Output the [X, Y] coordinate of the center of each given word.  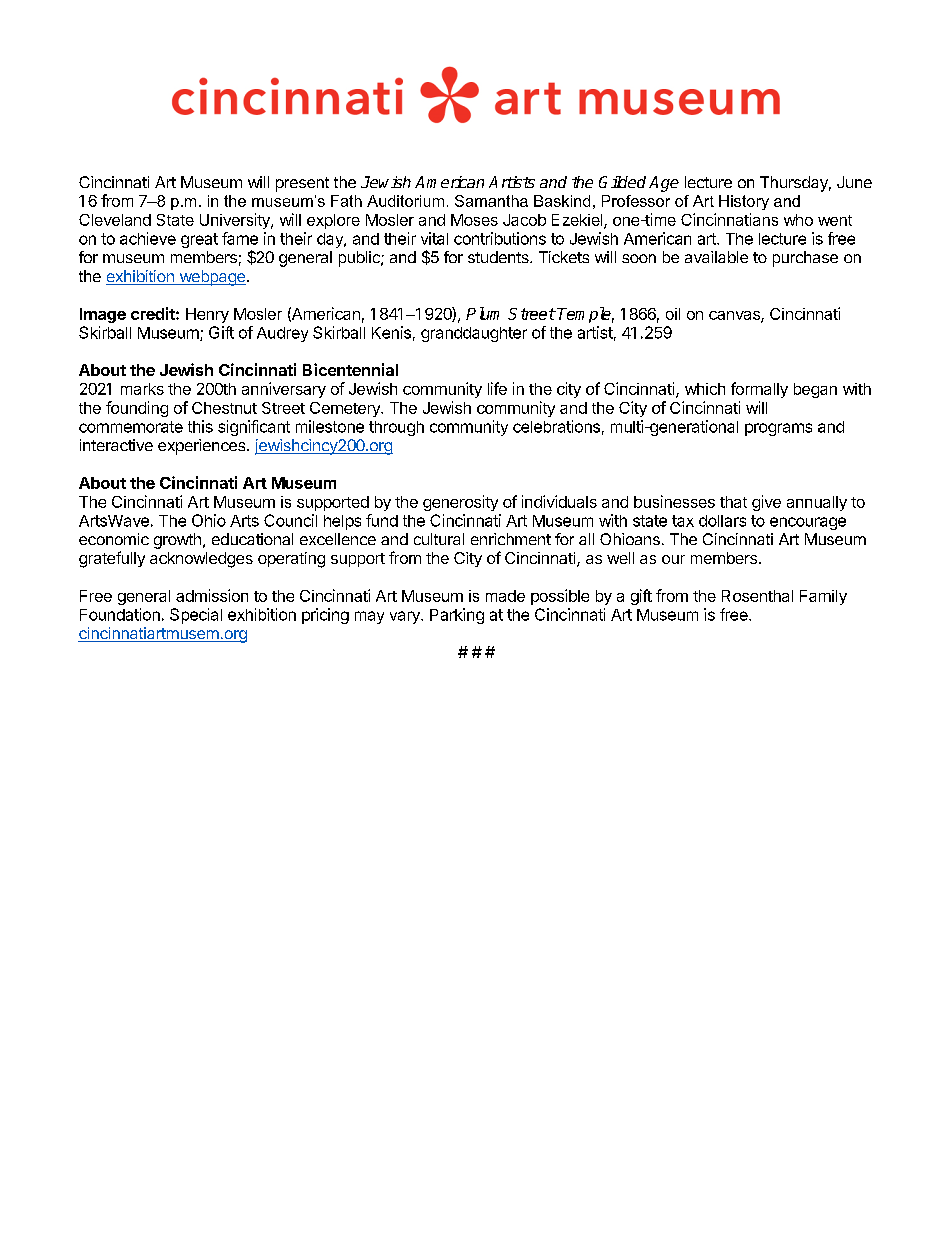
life [497, 388]
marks [142, 389]
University [236, 221]
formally [759, 390]
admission [212, 595]
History [744, 202]
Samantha [491, 201]
